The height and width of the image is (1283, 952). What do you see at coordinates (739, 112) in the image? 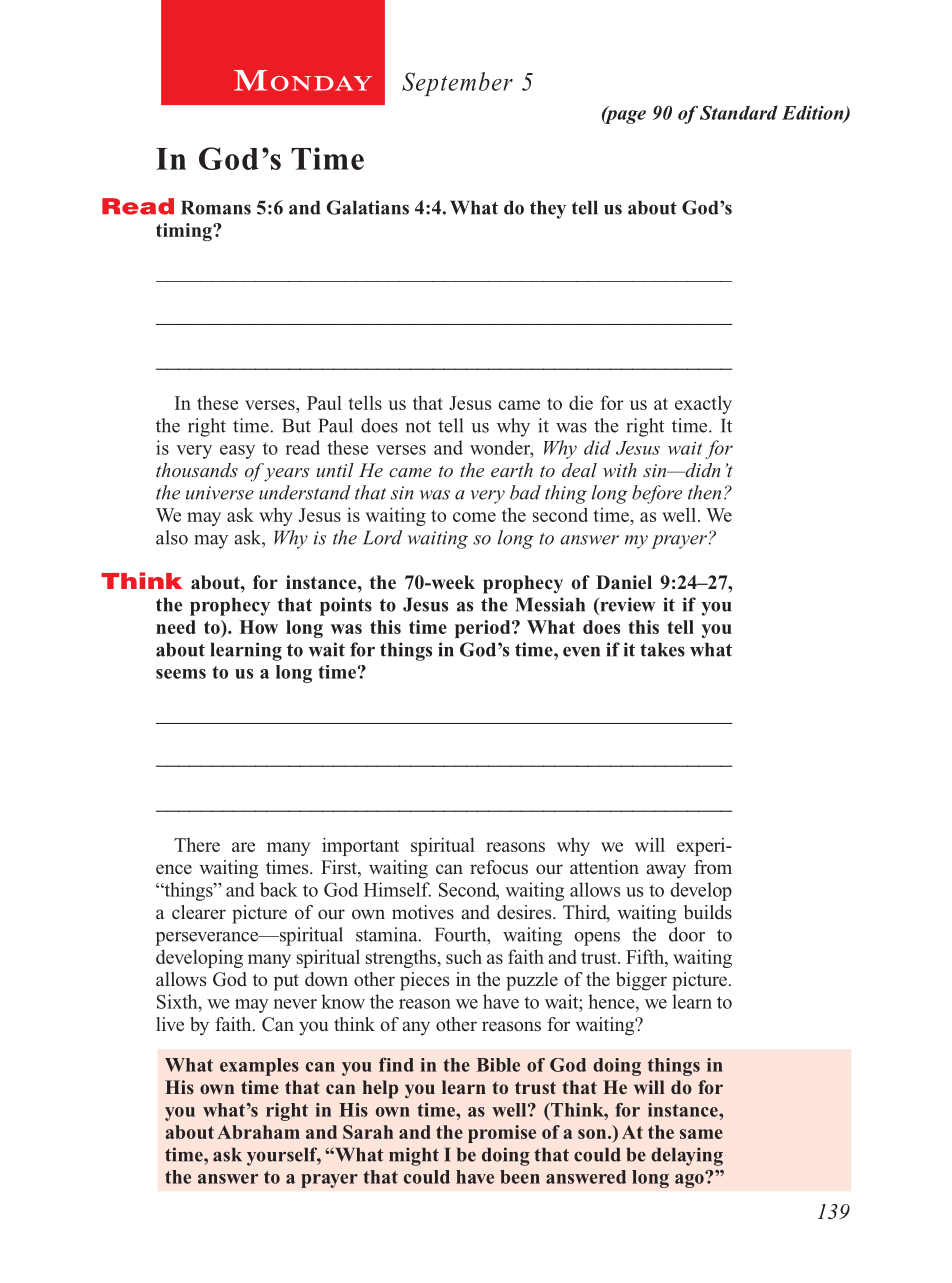
I see `Standard` at bounding box center [739, 112].
